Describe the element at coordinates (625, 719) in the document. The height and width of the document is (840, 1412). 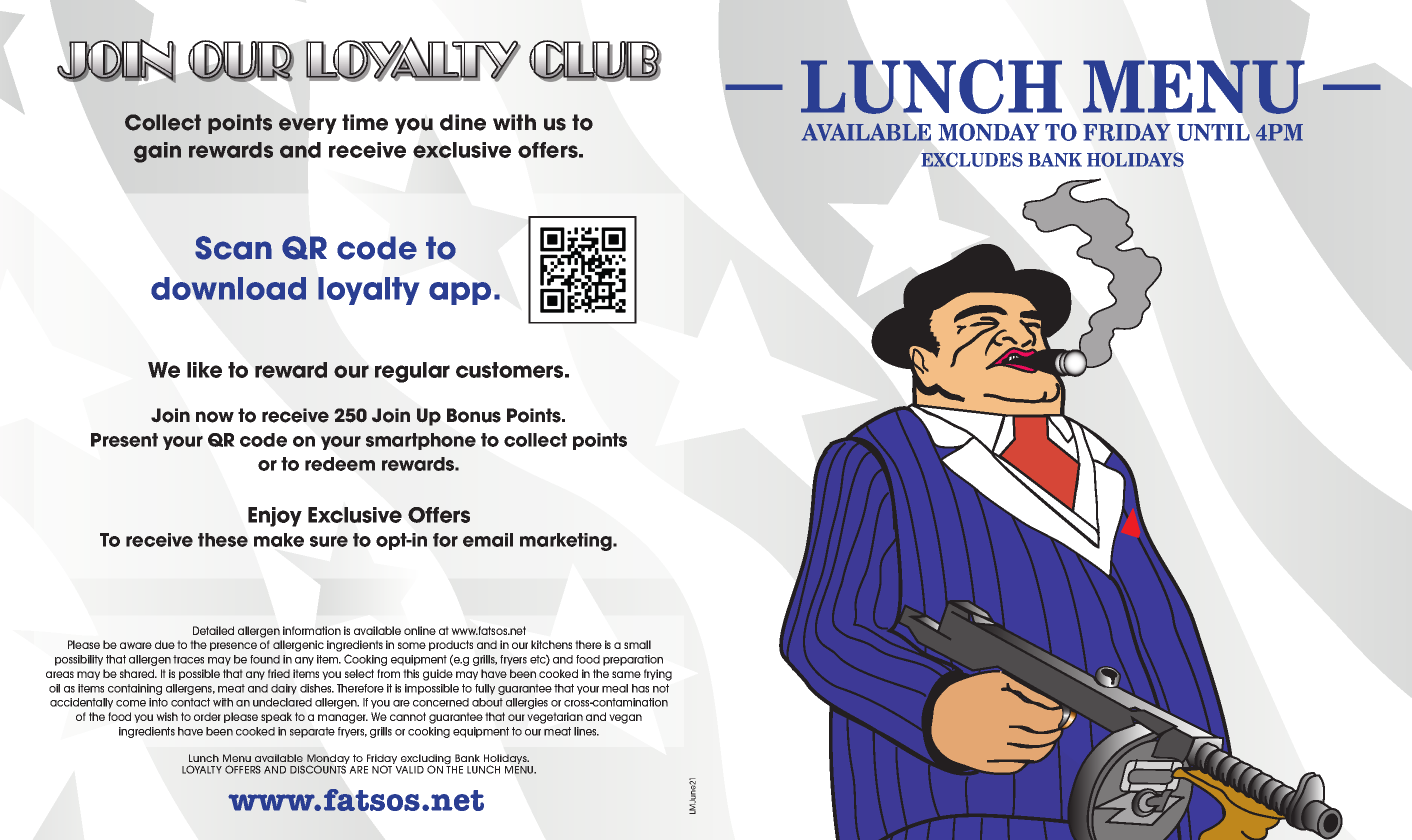
I see `vegan` at that location.
